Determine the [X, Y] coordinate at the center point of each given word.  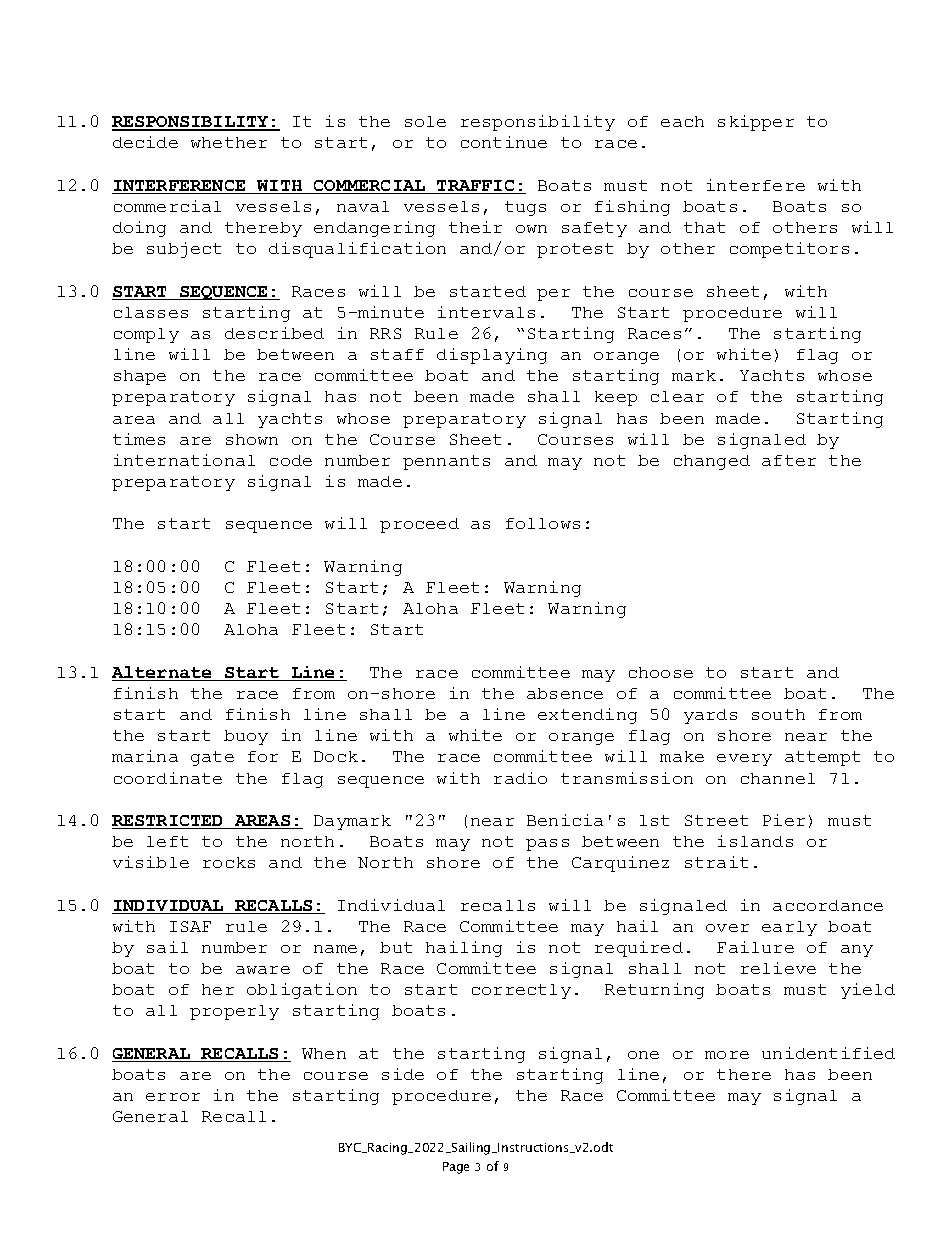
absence [565, 693]
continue [504, 142]
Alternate [163, 673]
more [727, 1055]
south [778, 714]
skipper [756, 123]
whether [229, 142]
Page [456, 1168]
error [173, 1097]
